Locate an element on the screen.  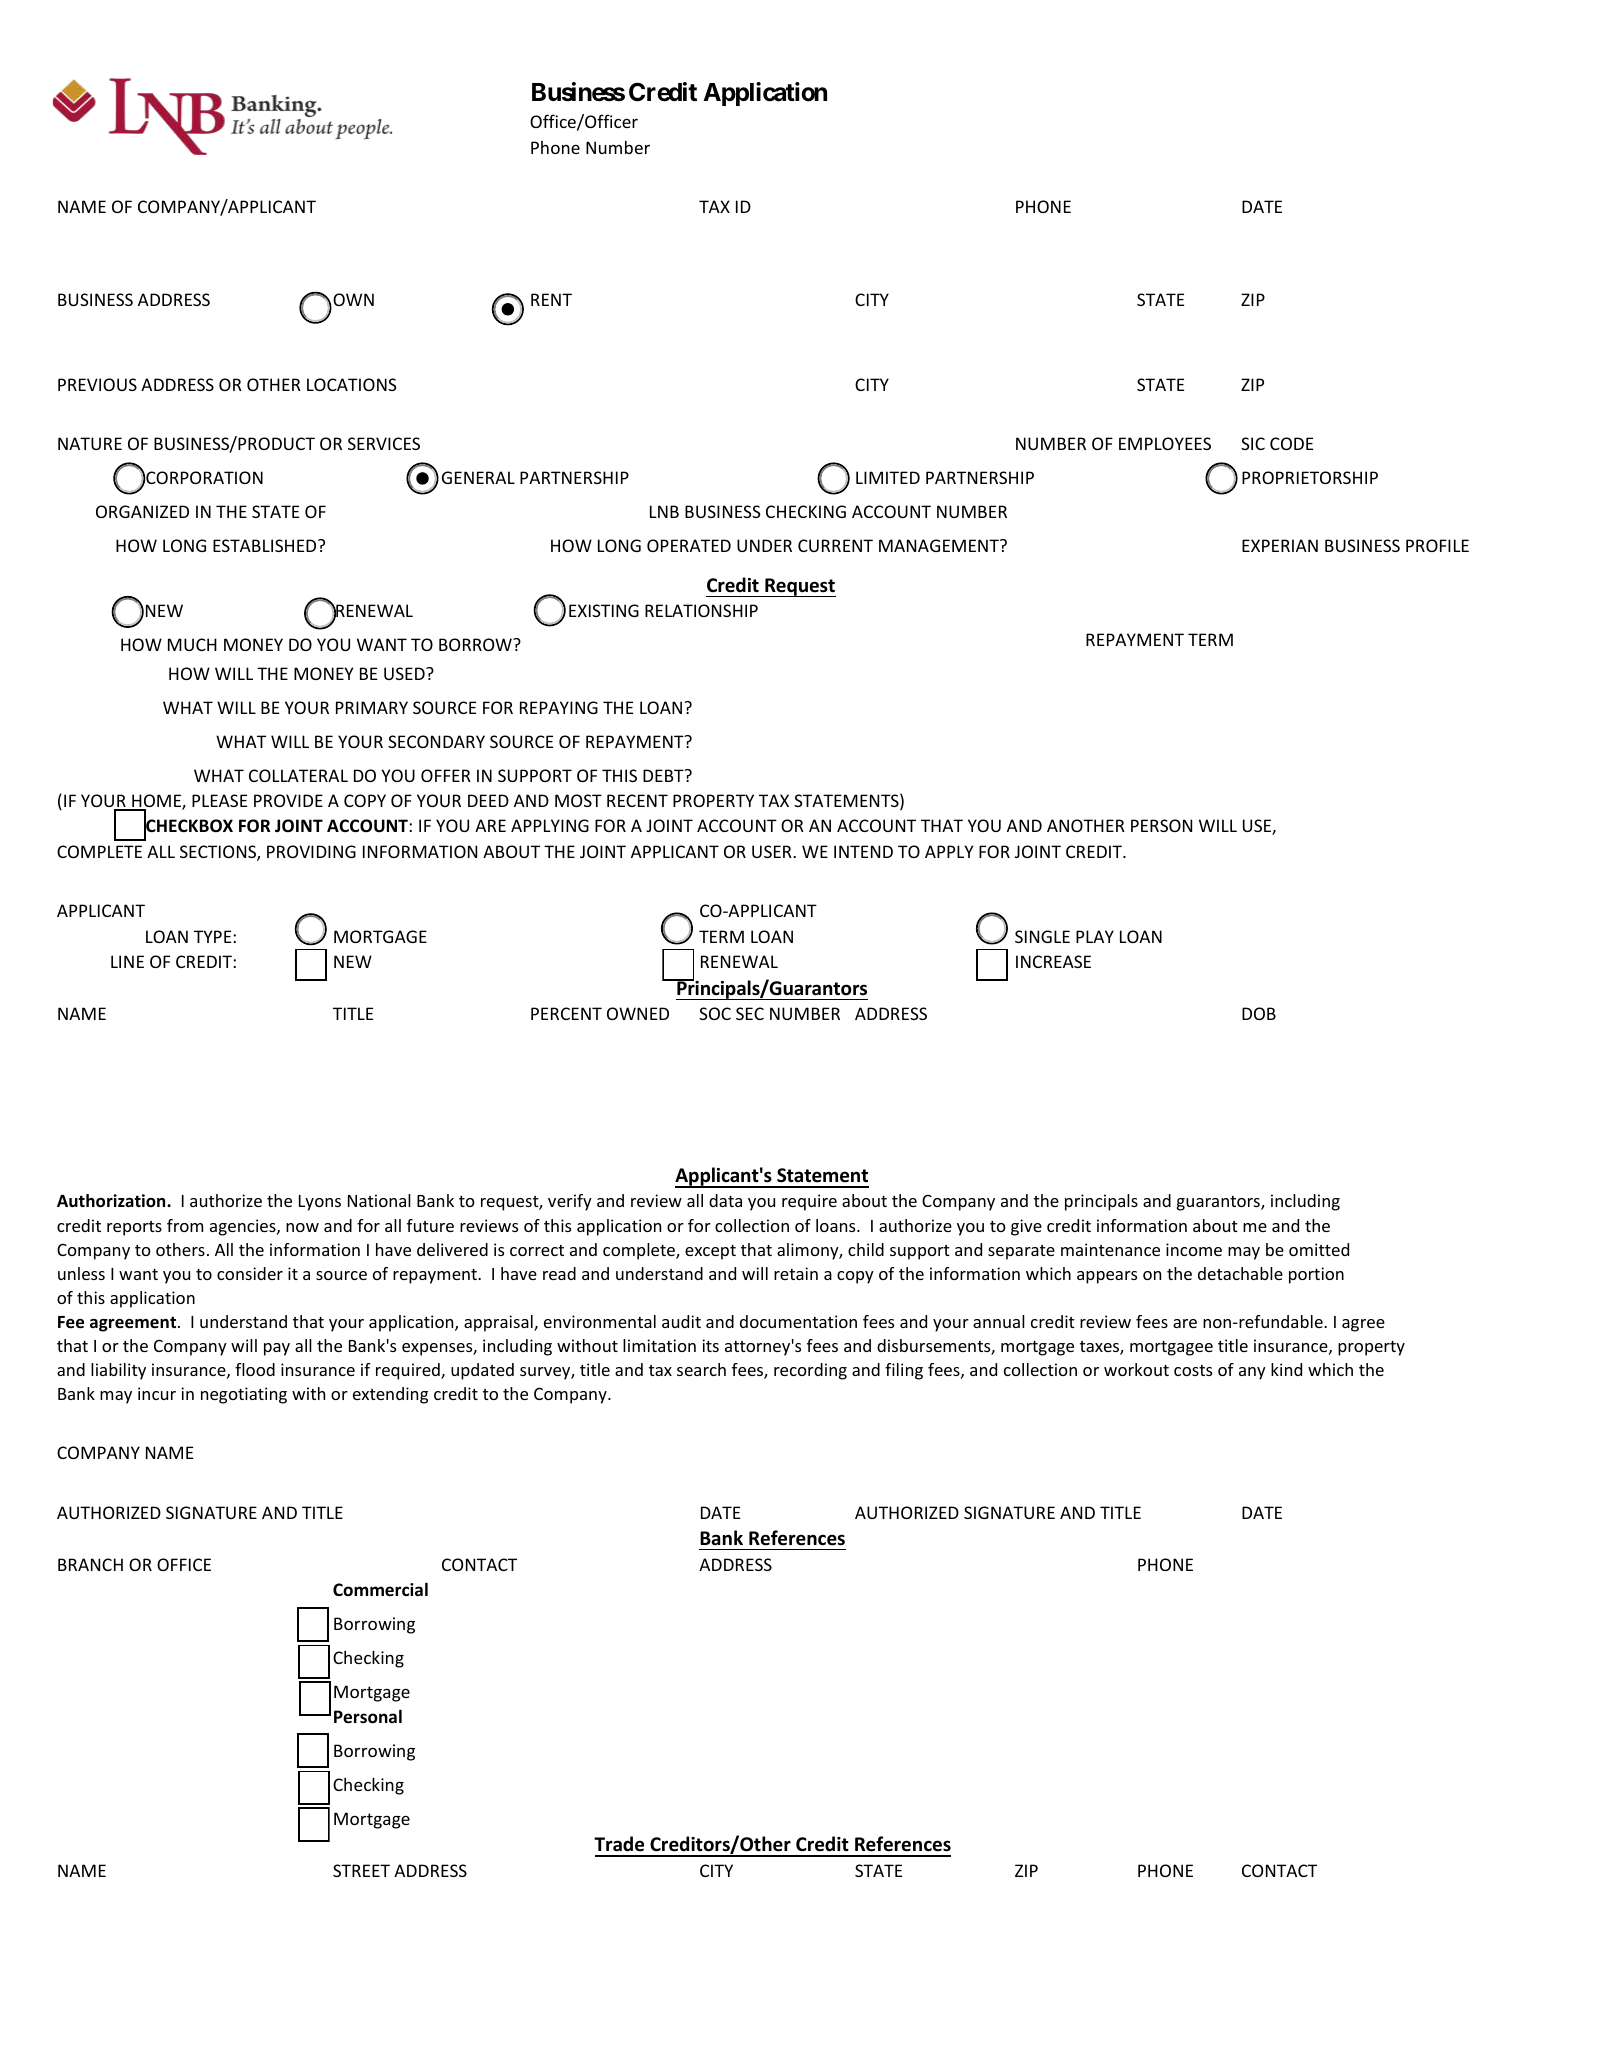
DOB is located at coordinates (1259, 1013).
